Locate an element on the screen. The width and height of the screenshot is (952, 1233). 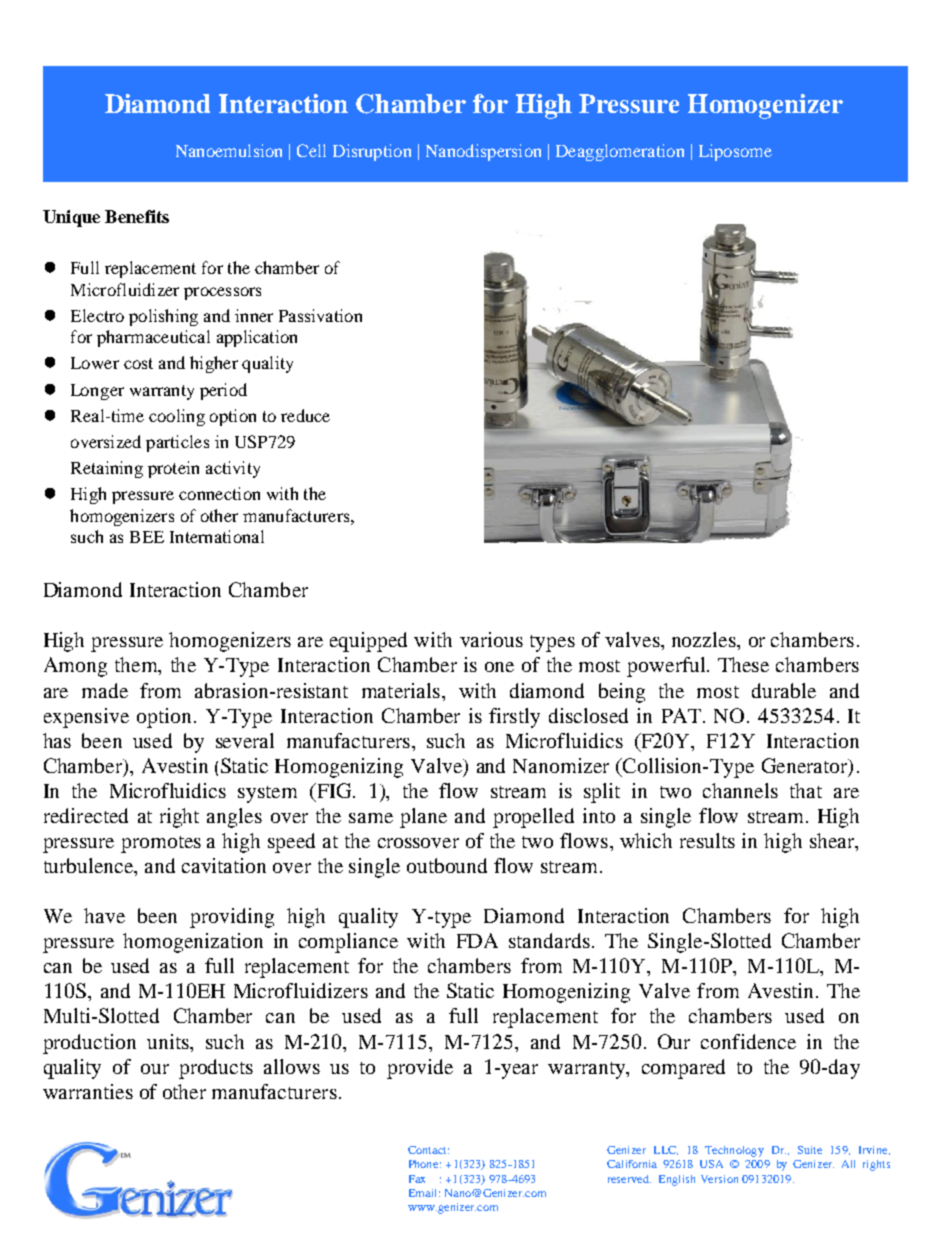
durable is located at coordinates (784, 690).
